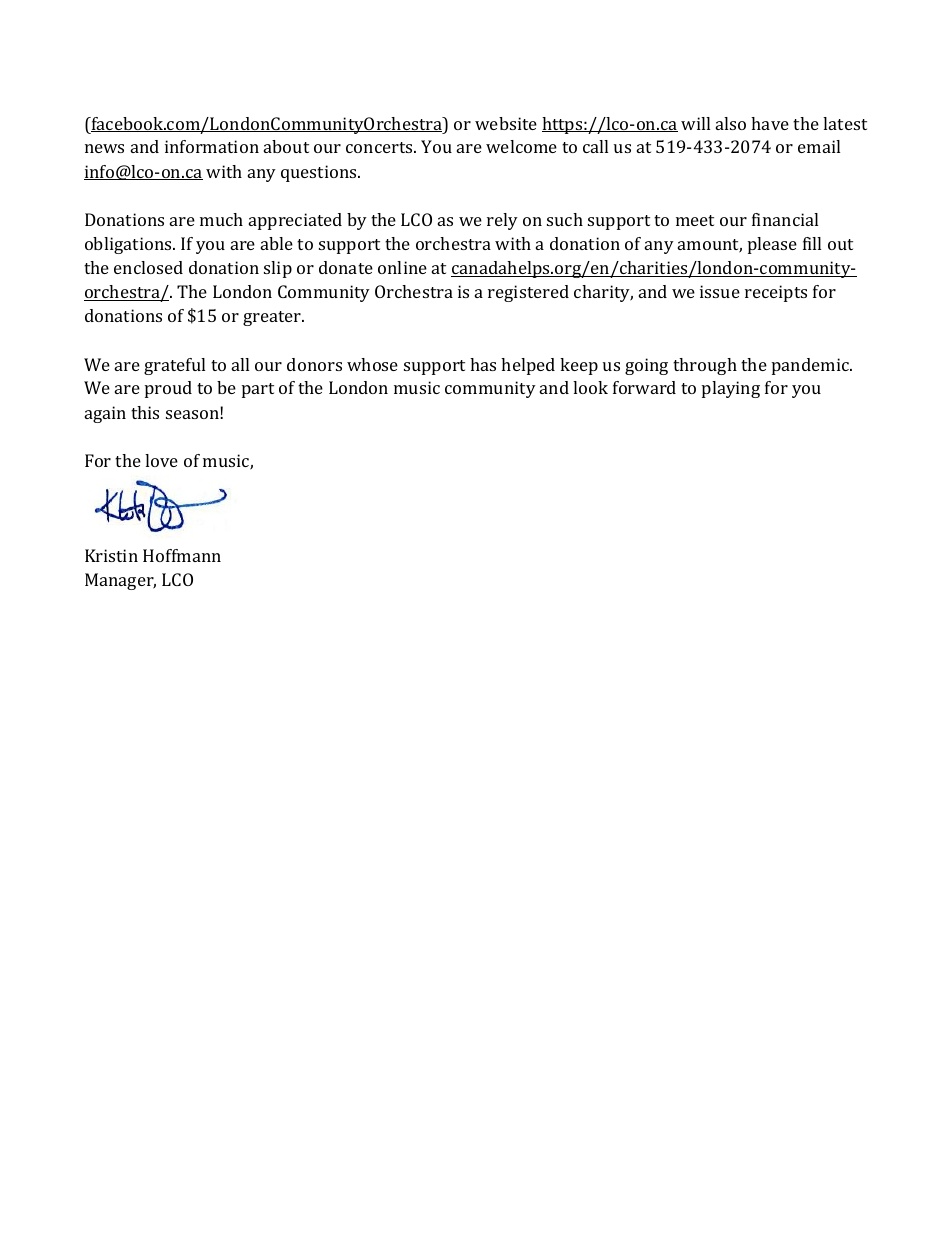 The height and width of the image is (1233, 952). Describe the element at coordinates (104, 148) in the image. I see `news` at that location.
